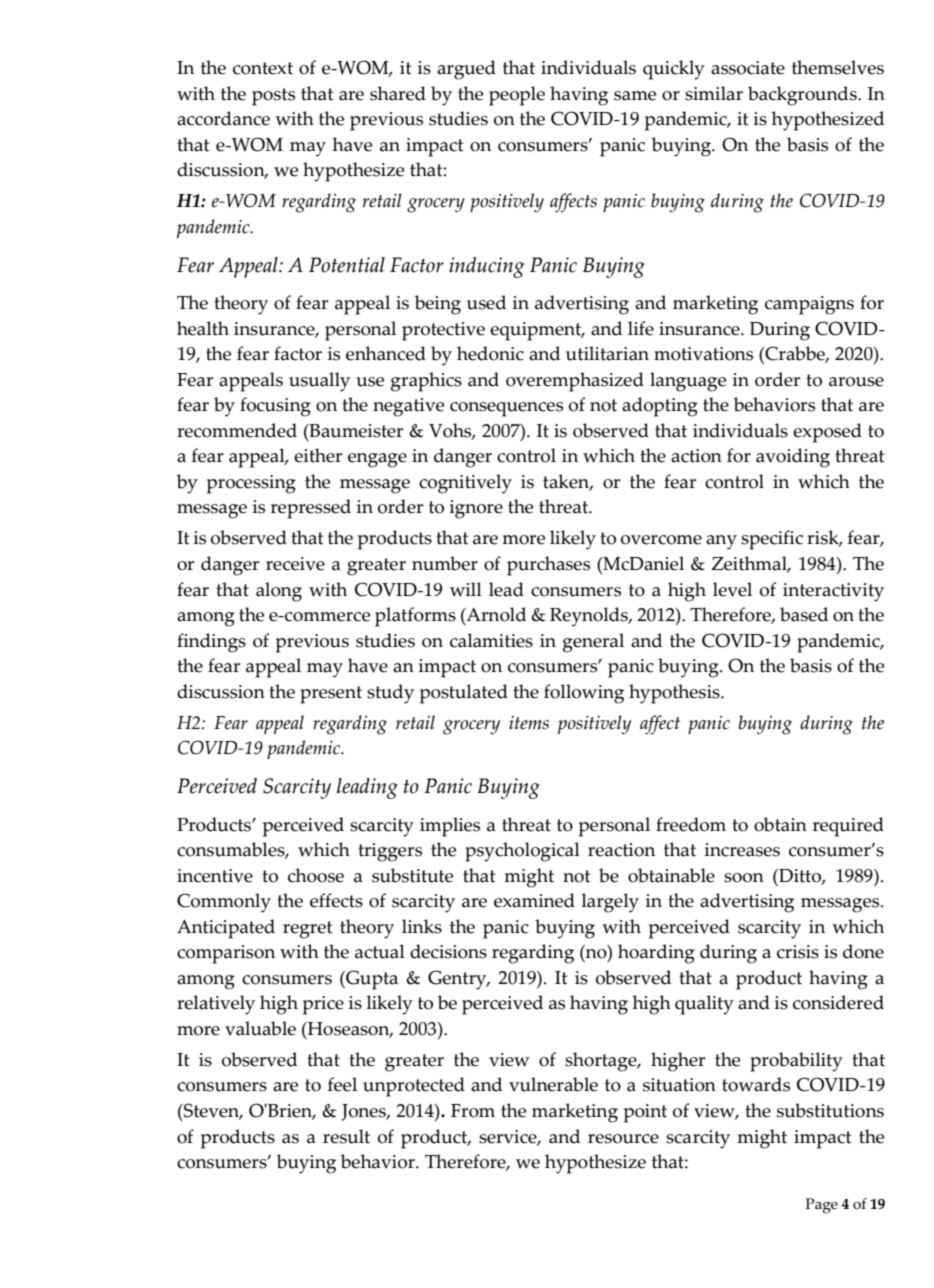 This screenshot has width=934, height=1288. What do you see at coordinates (793, 458) in the screenshot?
I see `avoiding` at bounding box center [793, 458].
